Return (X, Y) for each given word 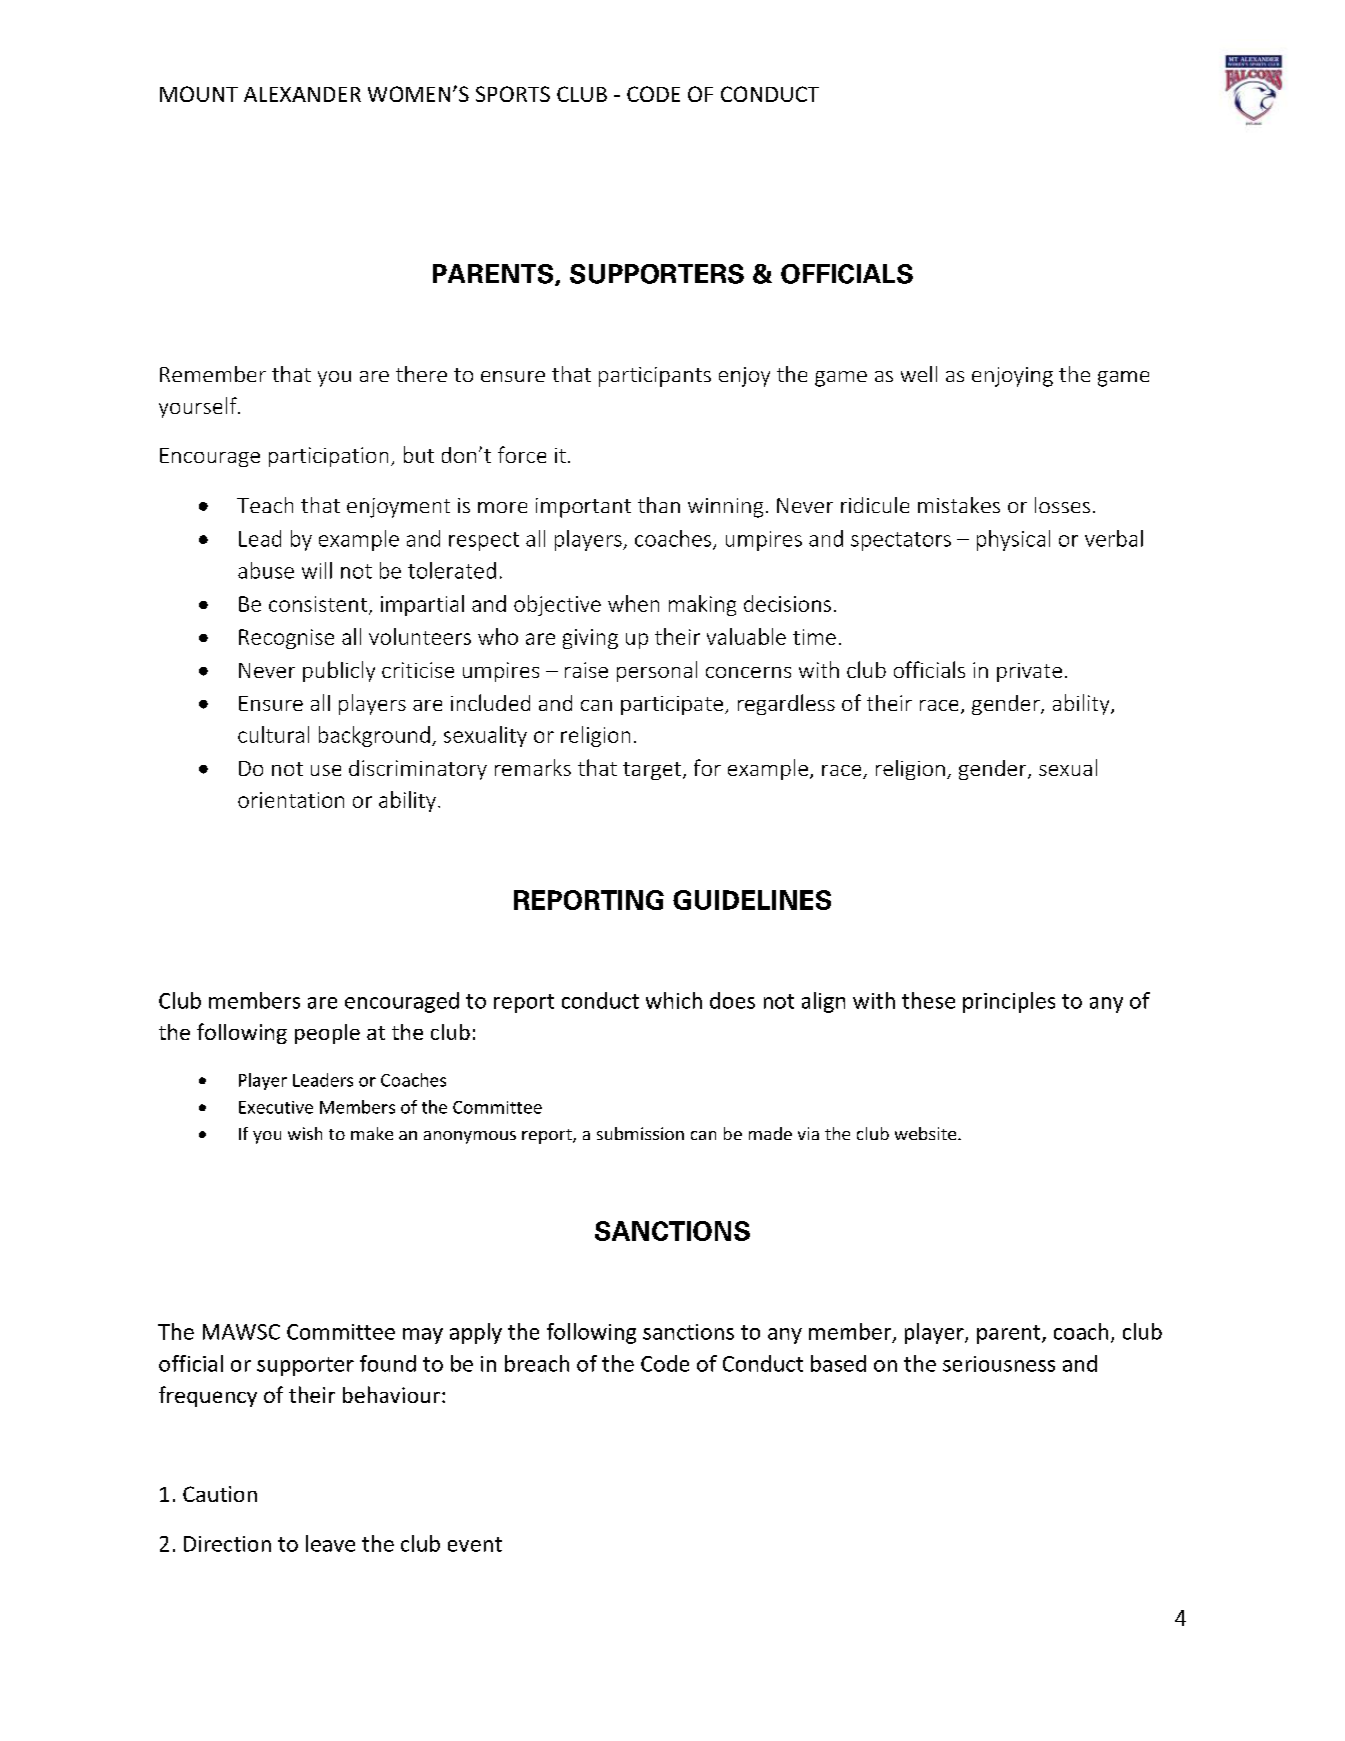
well (919, 374)
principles (1009, 1002)
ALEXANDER (302, 94)
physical (1013, 540)
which (674, 1000)
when (633, 603)
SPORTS (513, 94)
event (475, 1544)
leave (330, 1543)
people (327, 1034)
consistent (319, 605)
